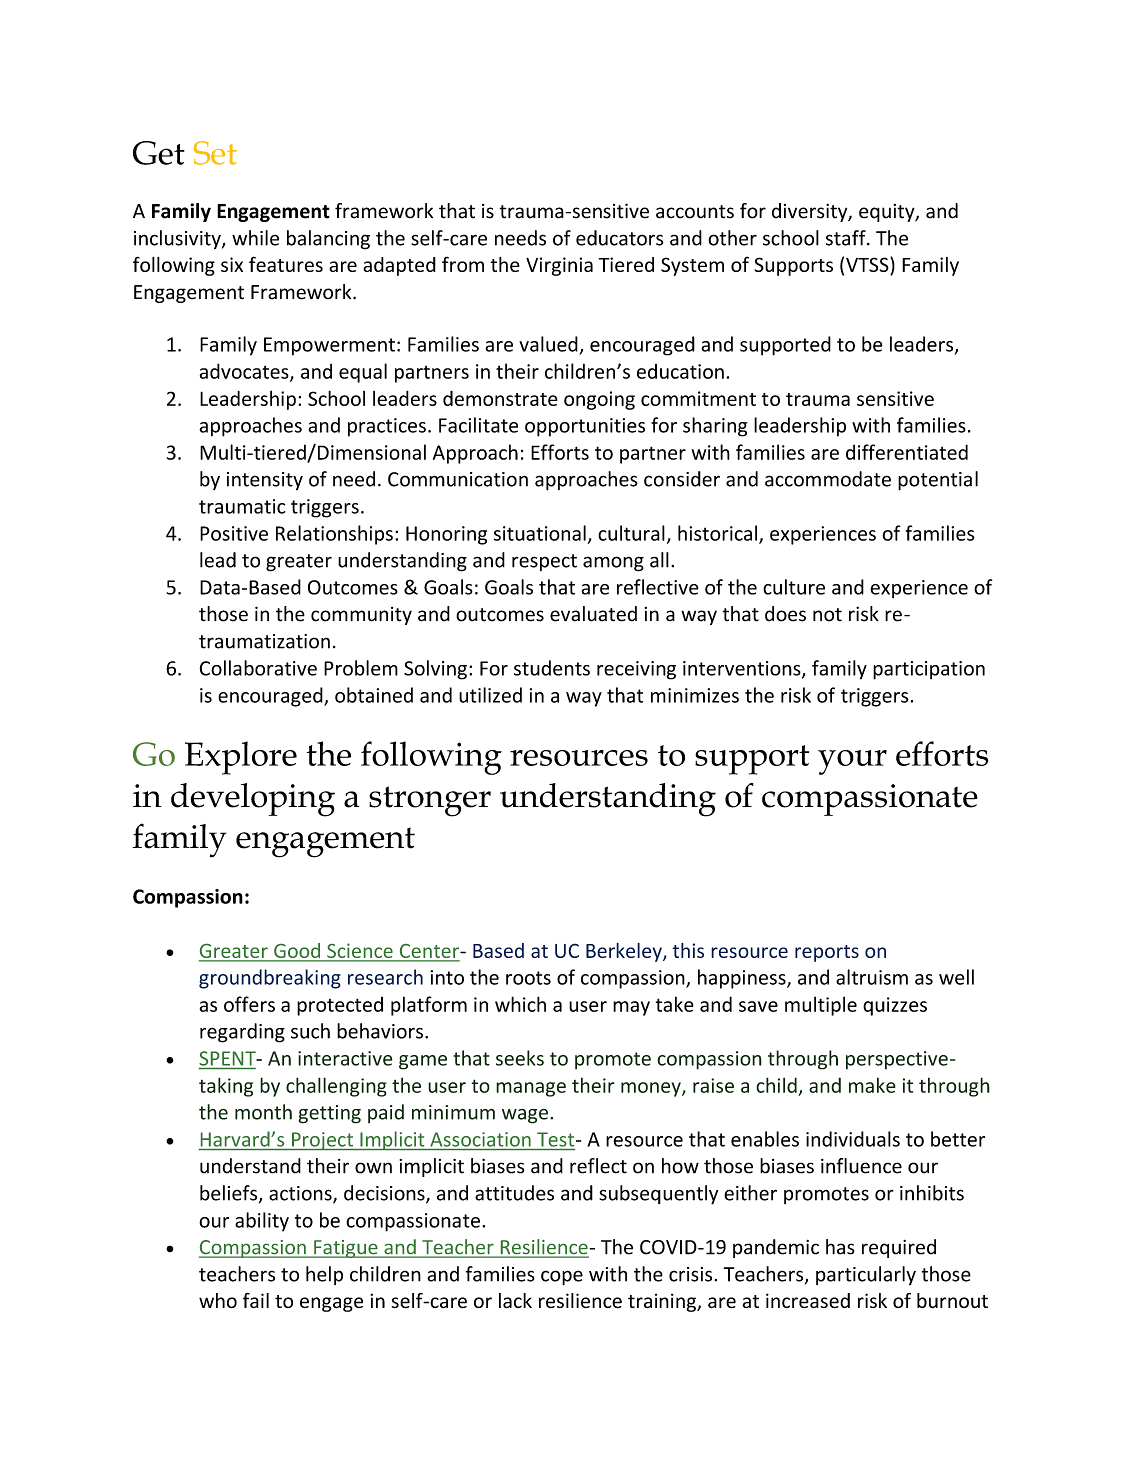  Describe the element at coordinates (256, 1300) in the screenshot. I see `fail` at that location.
